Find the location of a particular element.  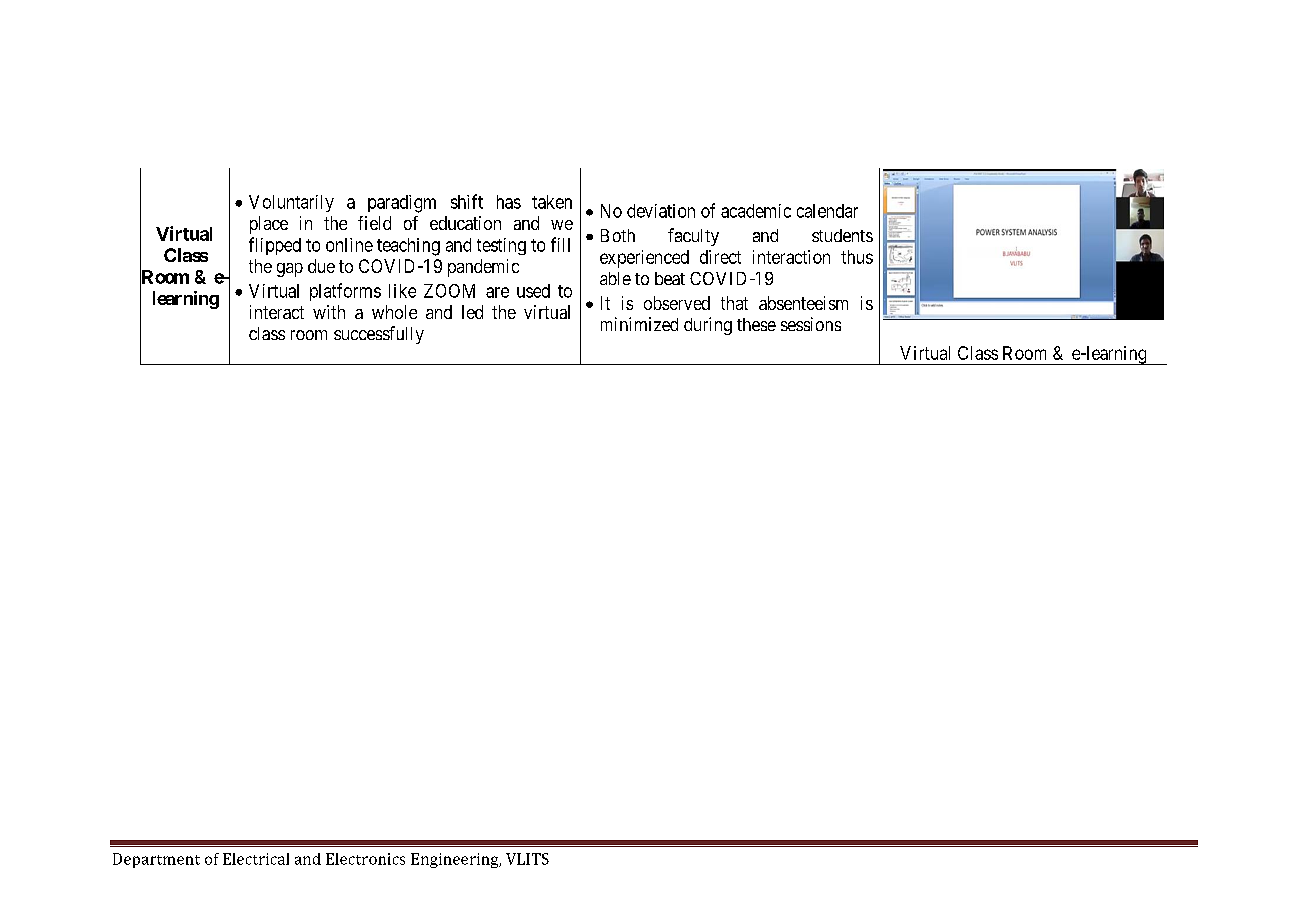

Engineering is located at coordinates (456, 860).
